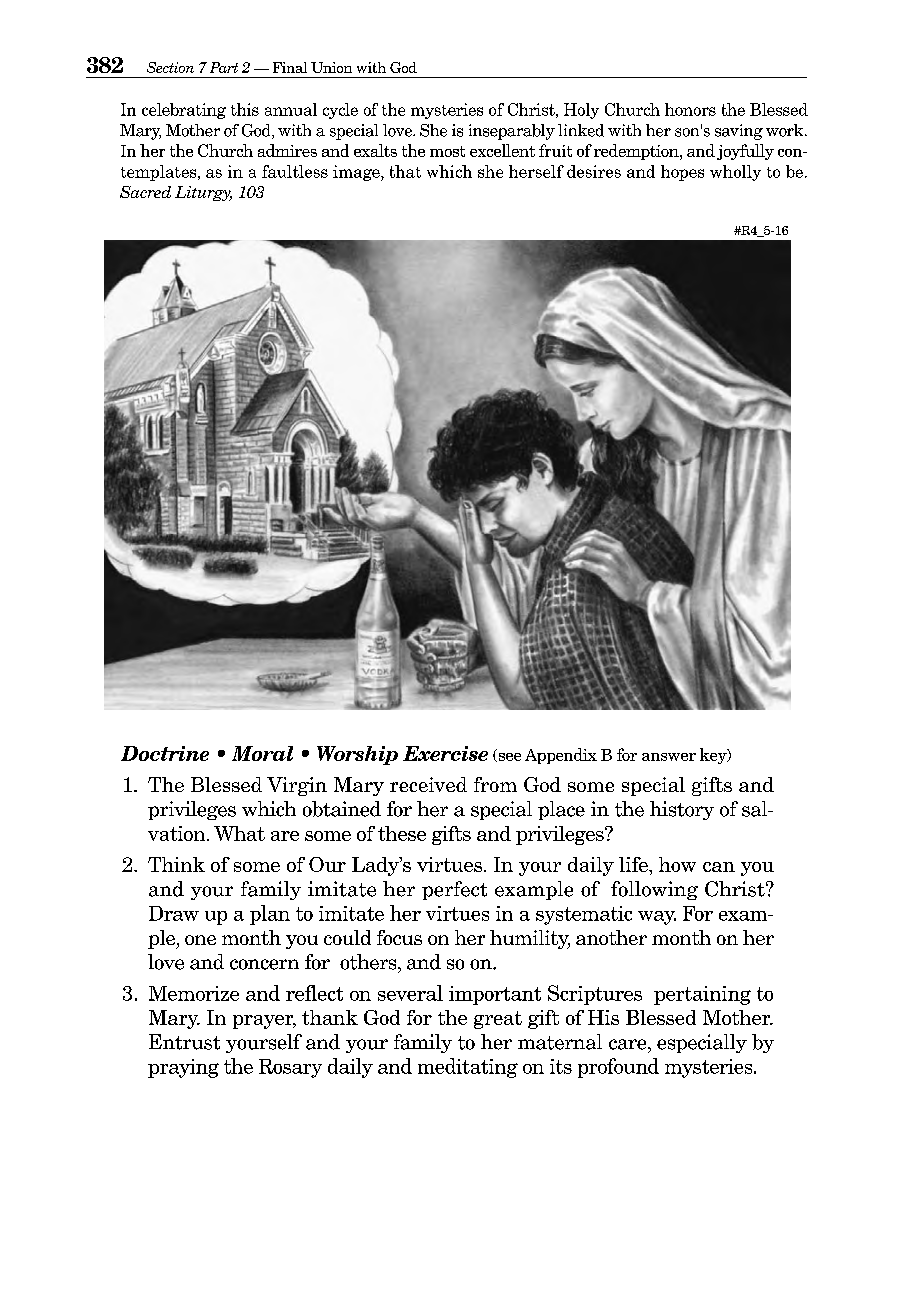 The height and width of the screenshot is (1316, 911). Describe the element at coordinates (512, 132) in the screenshot. I see `inseparably` at that location.
